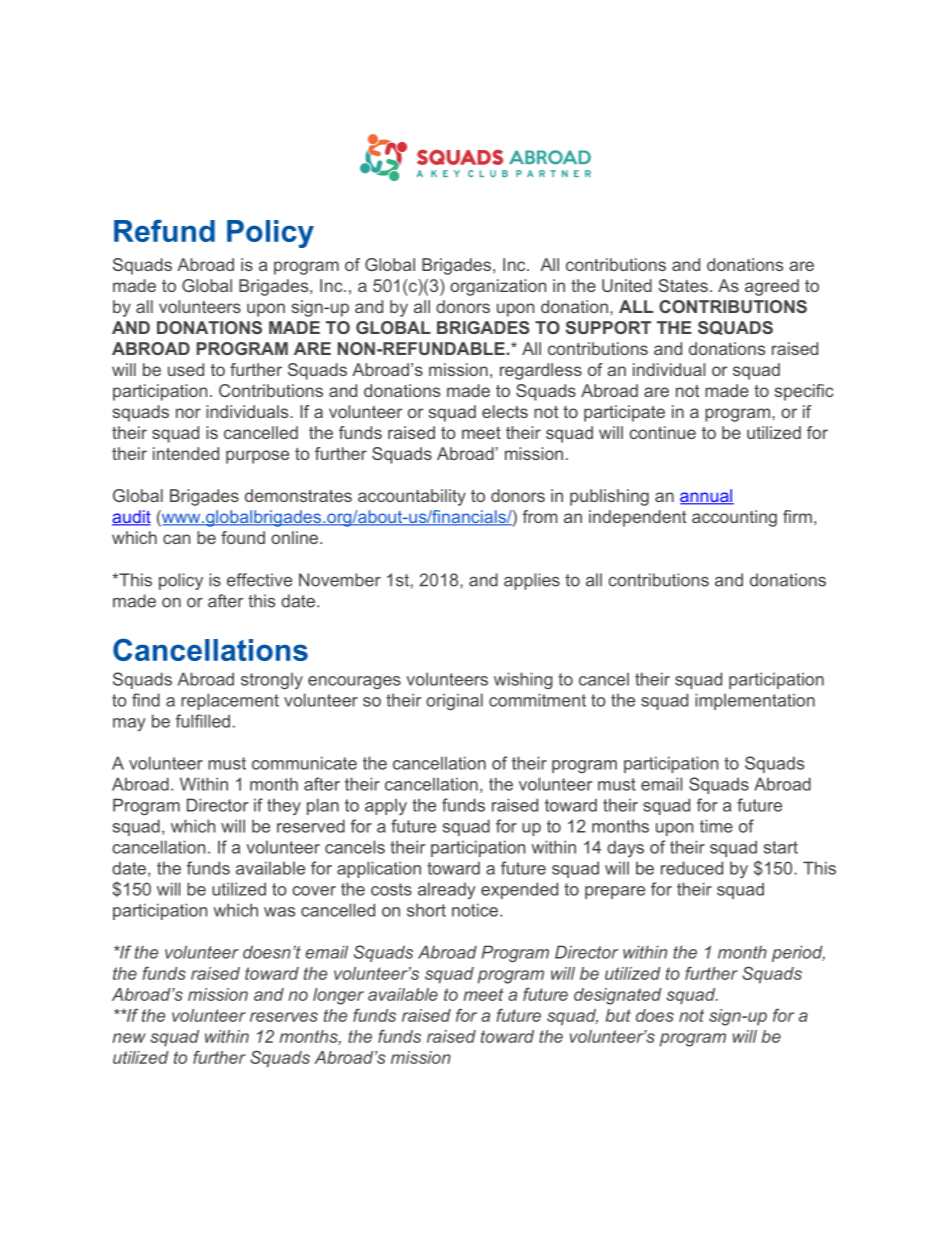  I want to click on strongly, so click(272, 680).
